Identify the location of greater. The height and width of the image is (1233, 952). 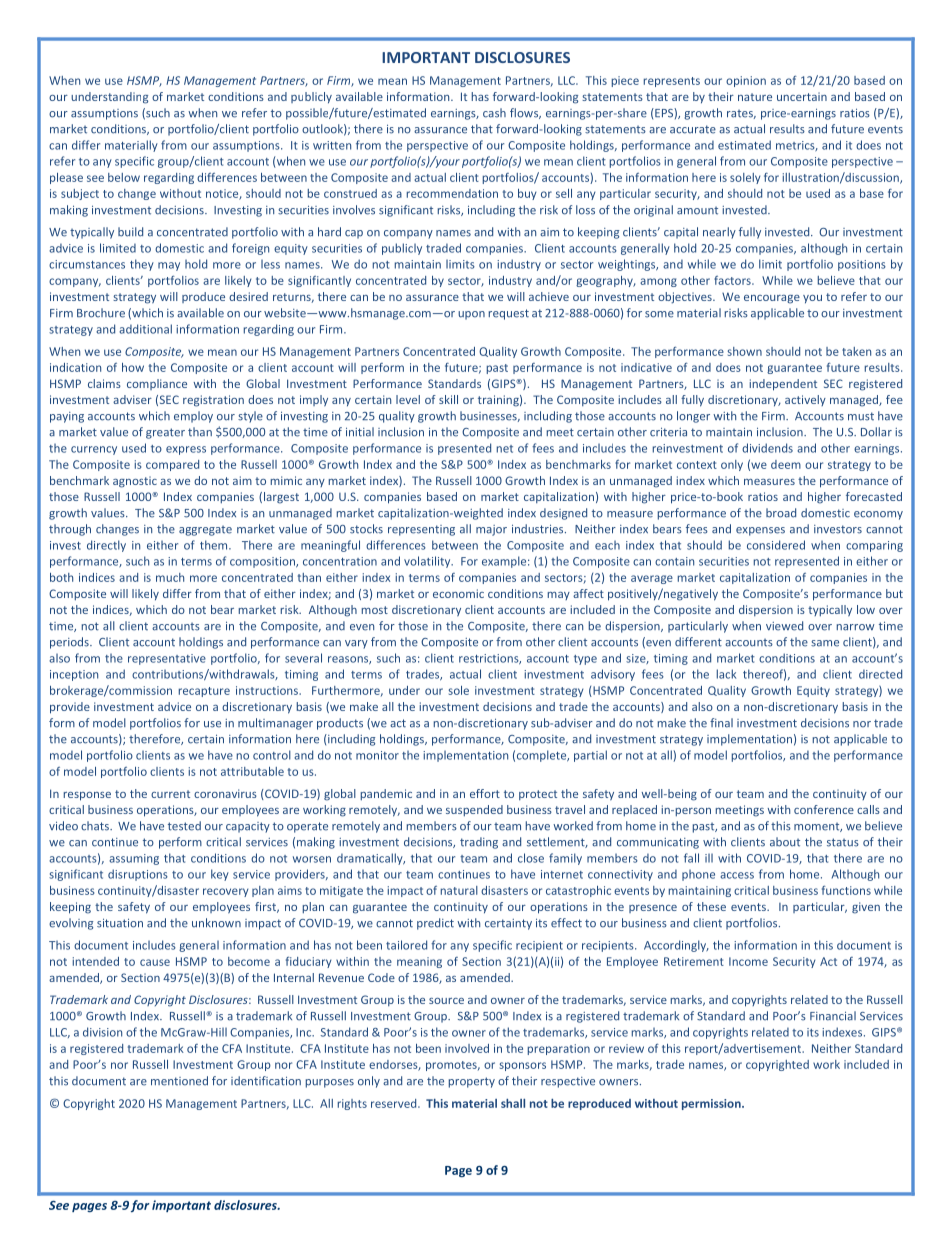
(165, 433).
